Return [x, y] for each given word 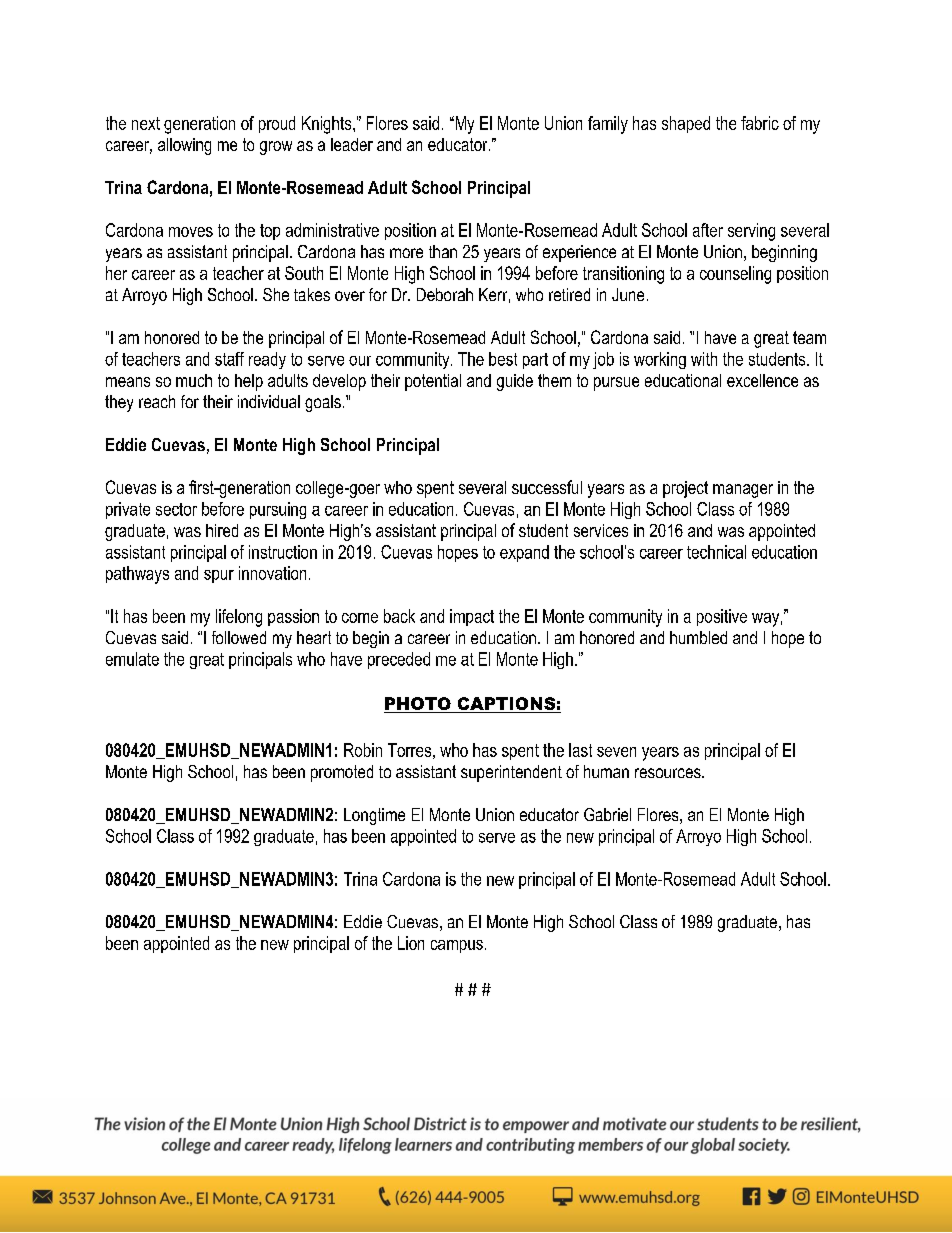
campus [457, 946]
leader [352, 144]
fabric [760, 123]
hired [222, 530]
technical [716, 552]
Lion [411, 943]
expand [524, 553]
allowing [184, 146]
